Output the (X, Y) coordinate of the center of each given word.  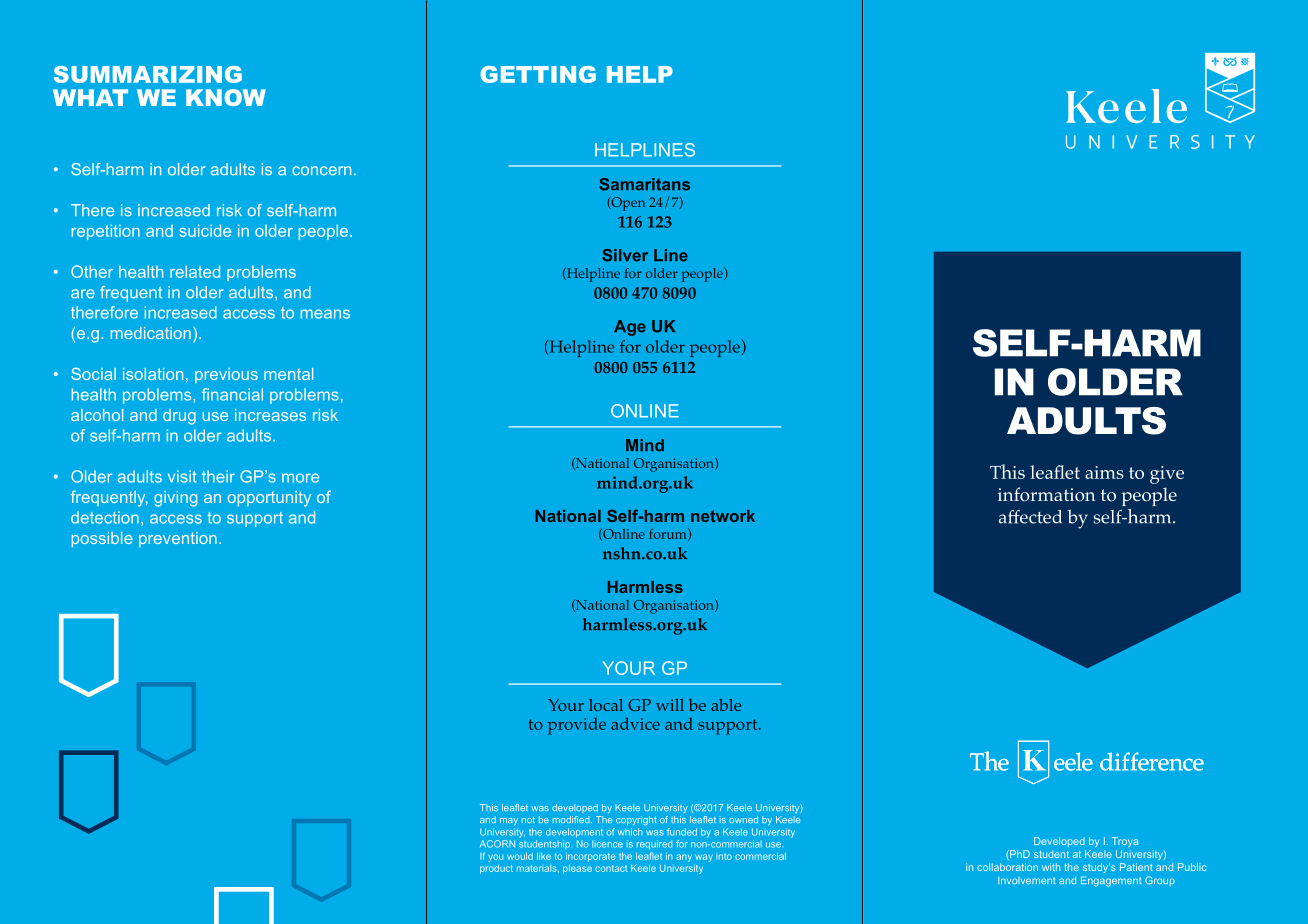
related (195, 271)
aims (1104, 472)
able (726, 705)
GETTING (538, 74)
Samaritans (644, 184)
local (606, 705)
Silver (625, 255)
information (1047, 494)
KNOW (226, 97)
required (654, 845)
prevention (178, 539)
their (218, 476)
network (723, 516)
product (496, 869)
